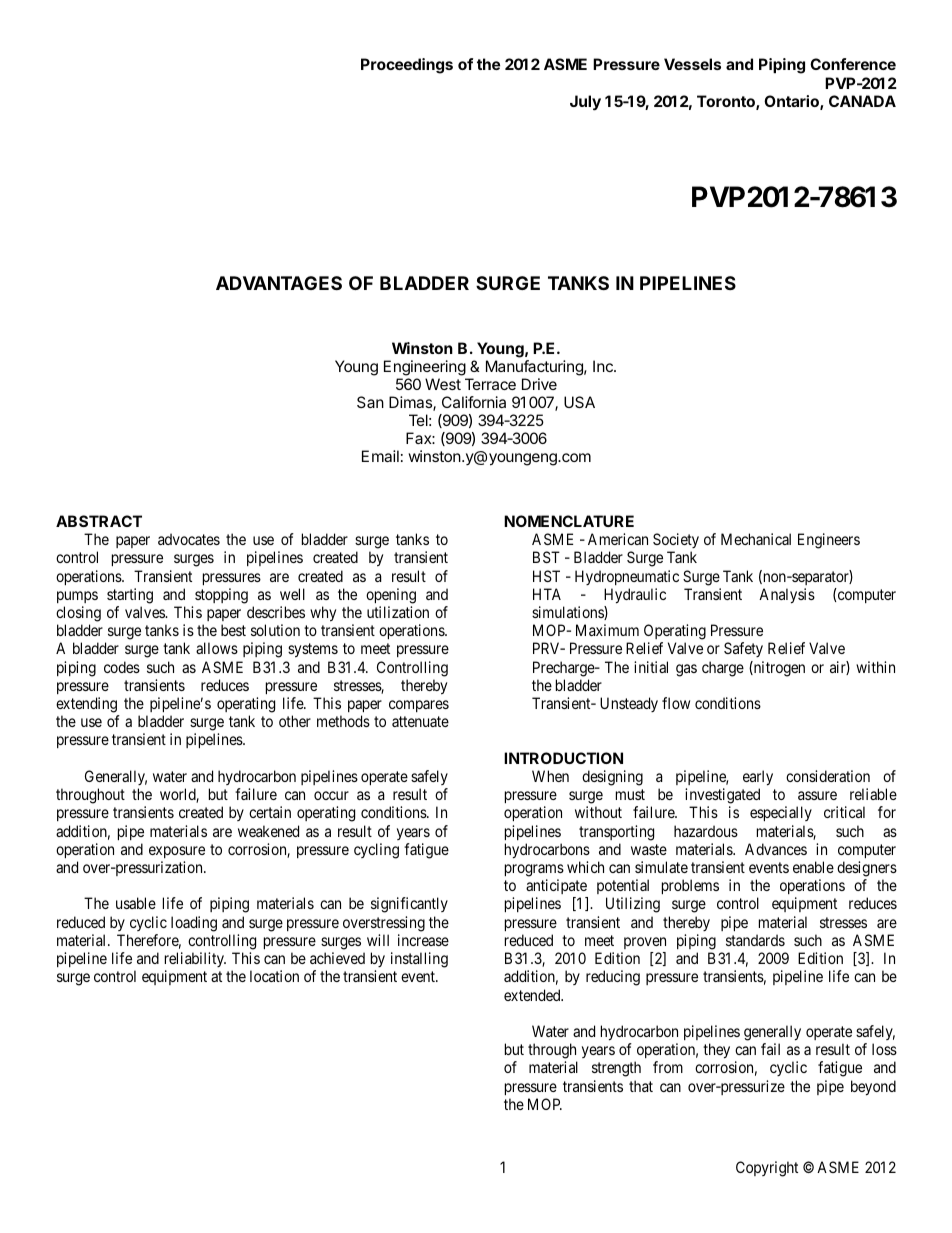 The image size is (952, 1233). Describe the element at coordinates (490, 384) in the image. I see `Terrace` at that location.
